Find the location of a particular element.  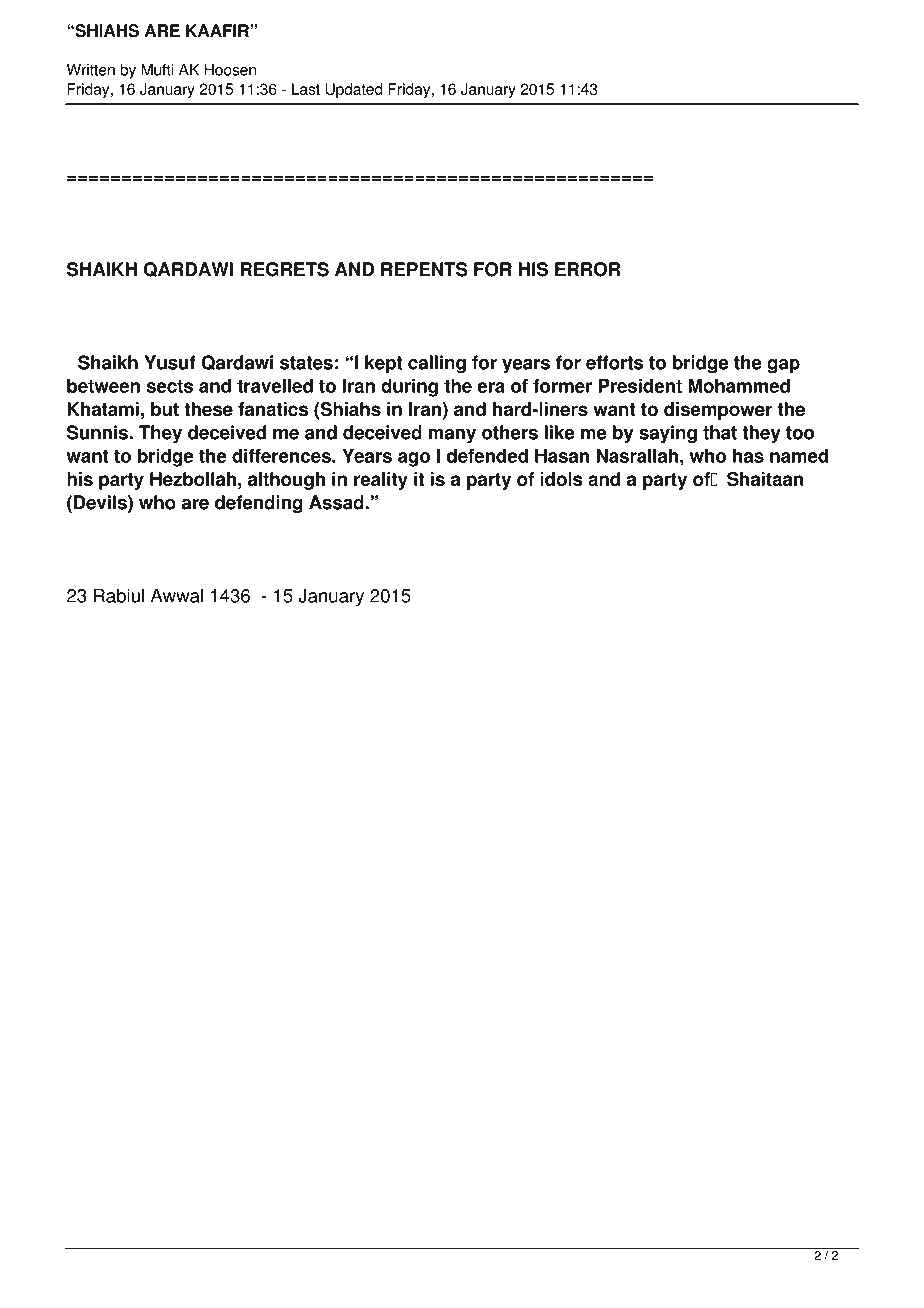

idols is located at coordinates (561, 479).
